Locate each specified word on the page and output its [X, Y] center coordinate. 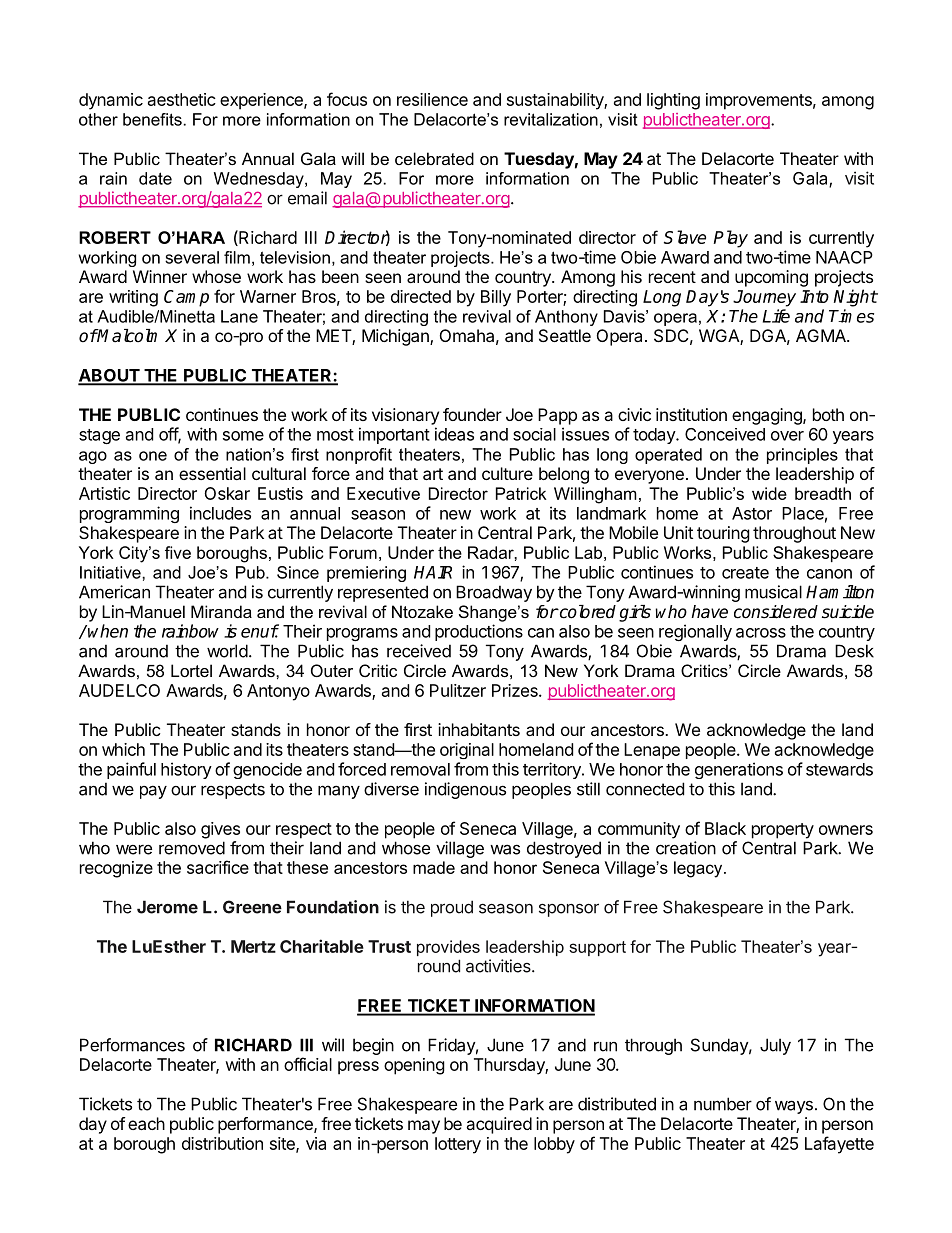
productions [479, 632]
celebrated [434, 158]
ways [794, 1107]
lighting [673, 101]
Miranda [221, 611]
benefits [152, 119]
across [761, 633]
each [146, 1123]
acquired [499, 1125]
